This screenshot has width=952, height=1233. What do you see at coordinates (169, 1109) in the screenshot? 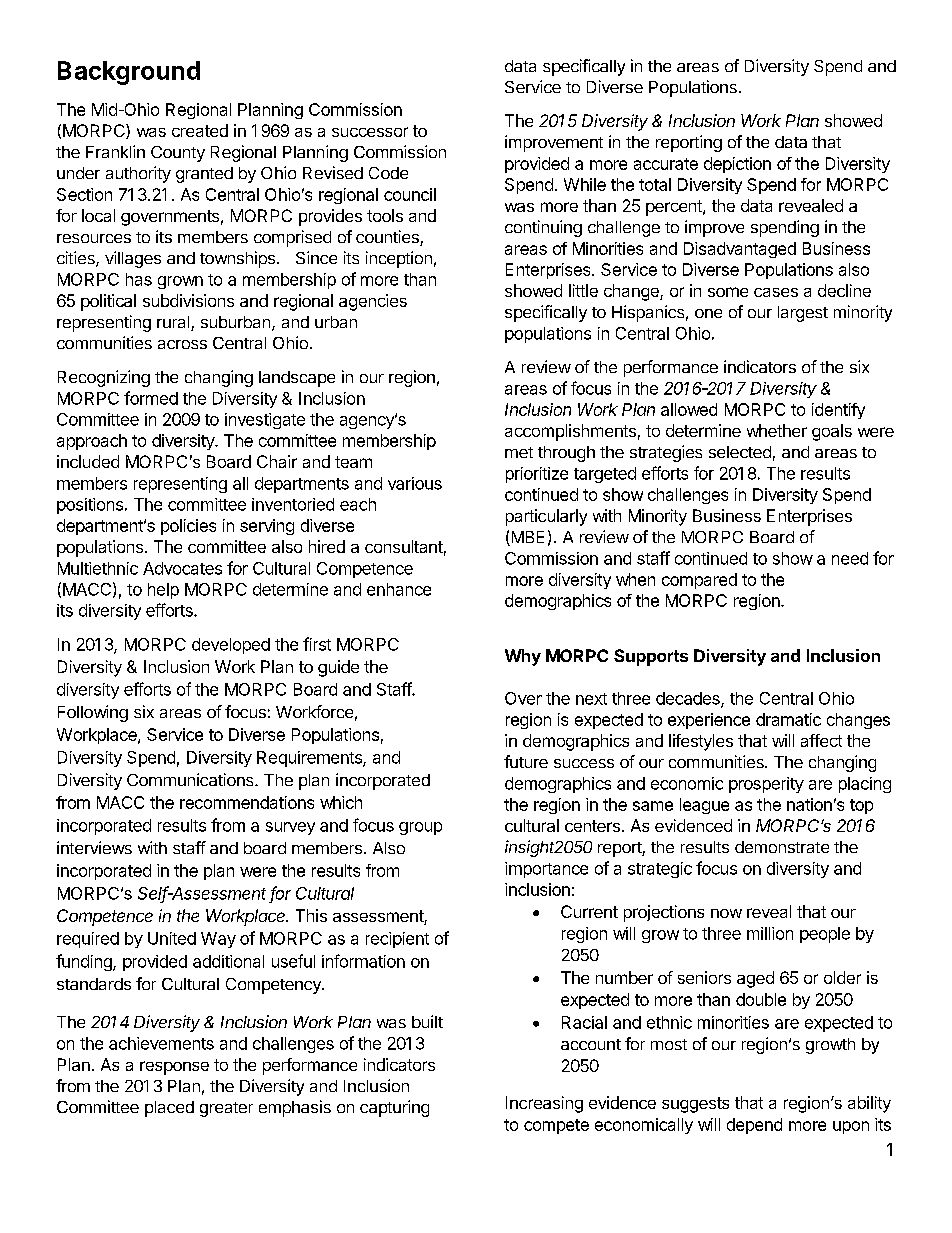
I see `placed` at bounding box center [169, 1109].
